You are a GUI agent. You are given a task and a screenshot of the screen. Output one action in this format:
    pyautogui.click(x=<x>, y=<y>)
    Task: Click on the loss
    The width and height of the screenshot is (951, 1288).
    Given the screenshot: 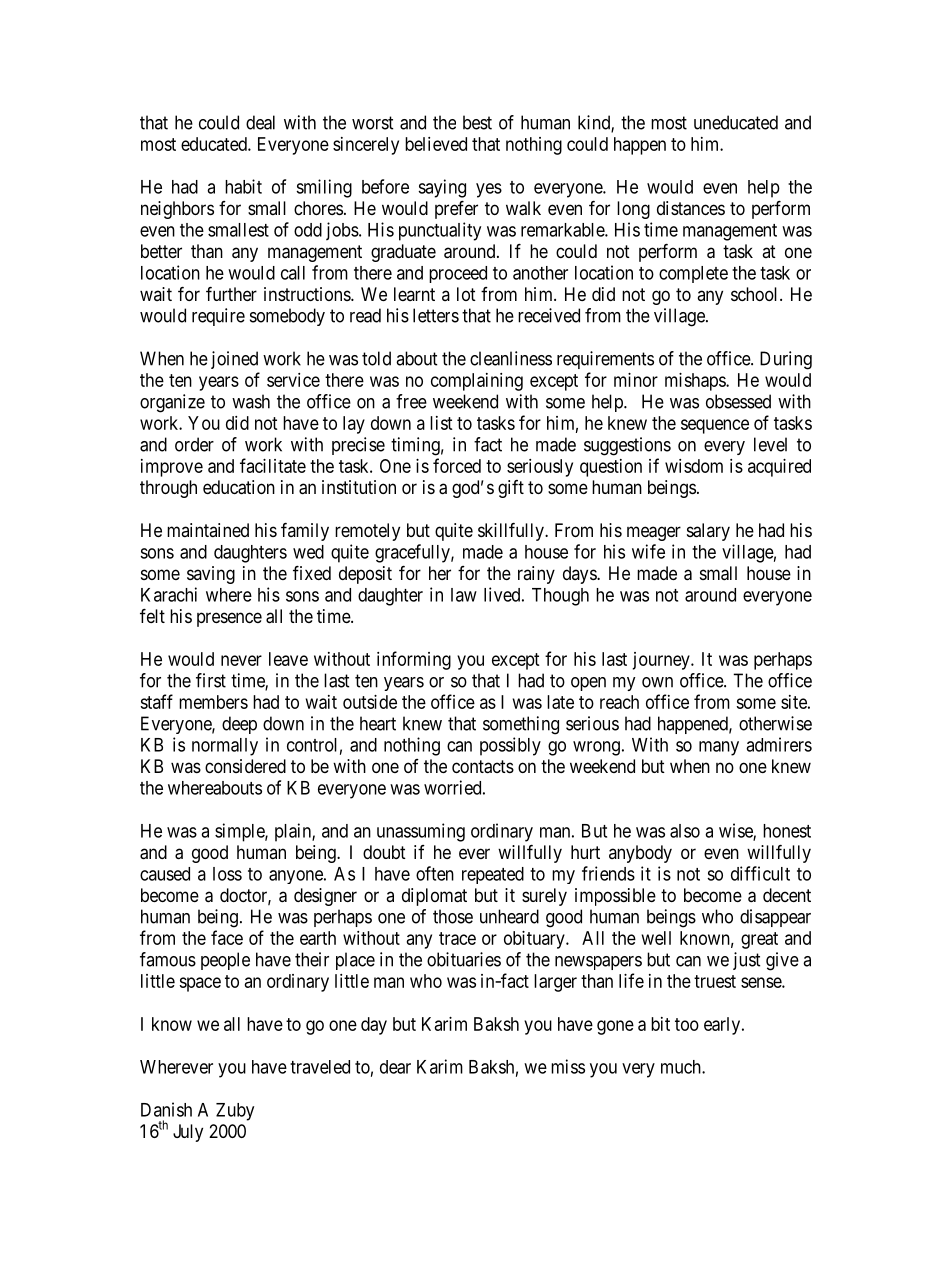 What is the action you would take?
    pyautogui.click(x=227, y=874)
